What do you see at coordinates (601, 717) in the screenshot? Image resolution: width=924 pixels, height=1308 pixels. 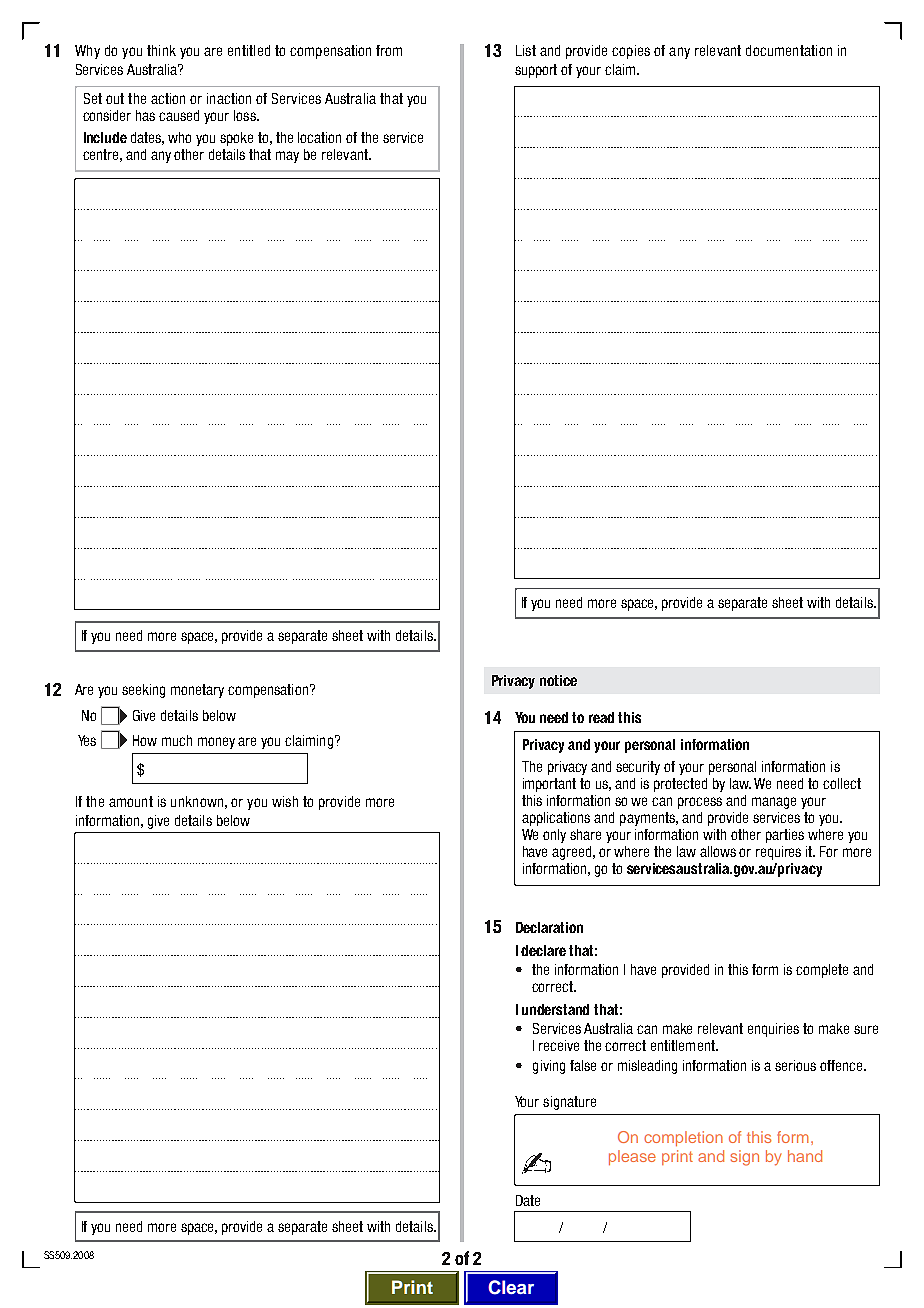 I see `read` at bounding box center [601, 717].
